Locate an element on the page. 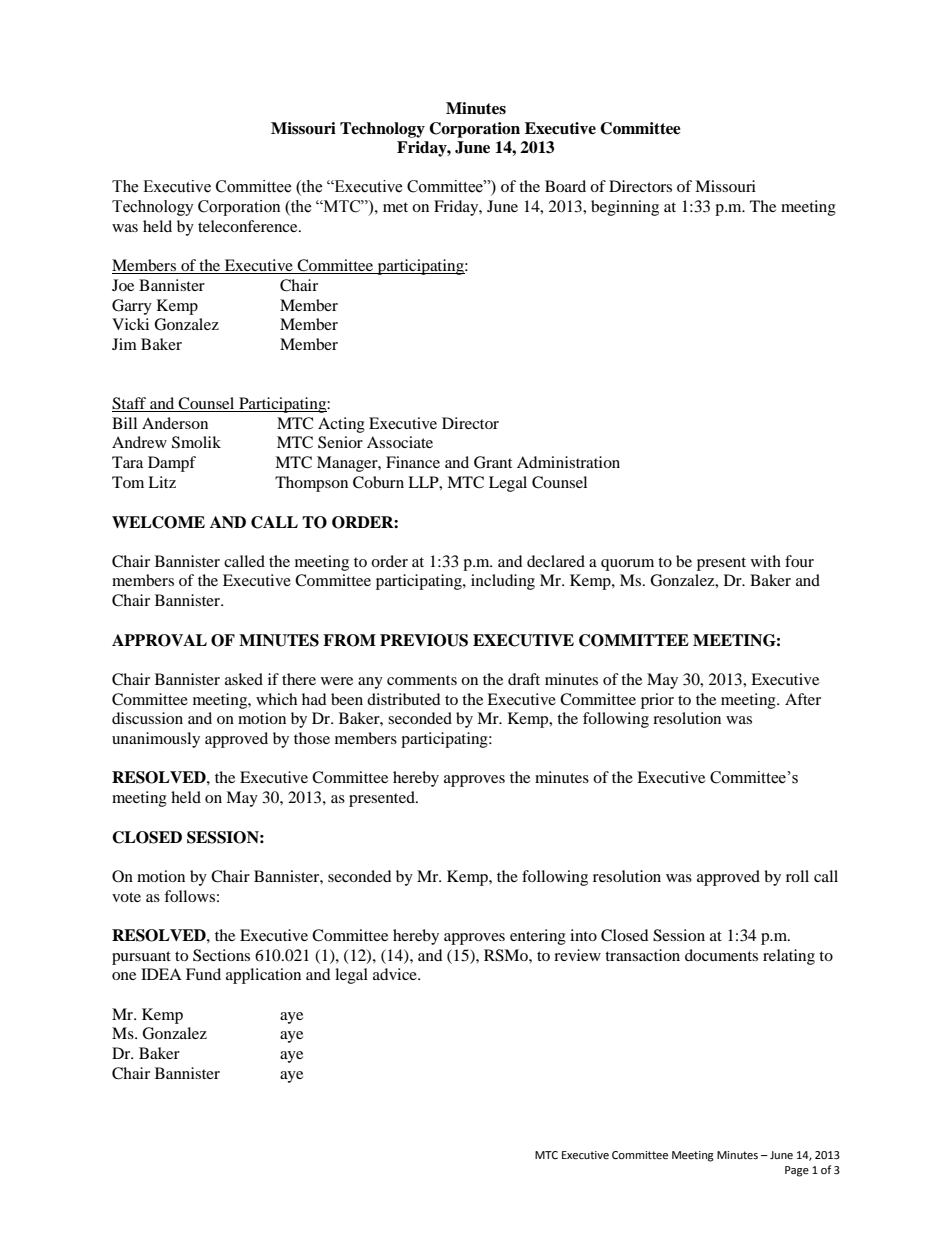 The image size is (952, 1233). documents is located at coordinates (721, 955).
